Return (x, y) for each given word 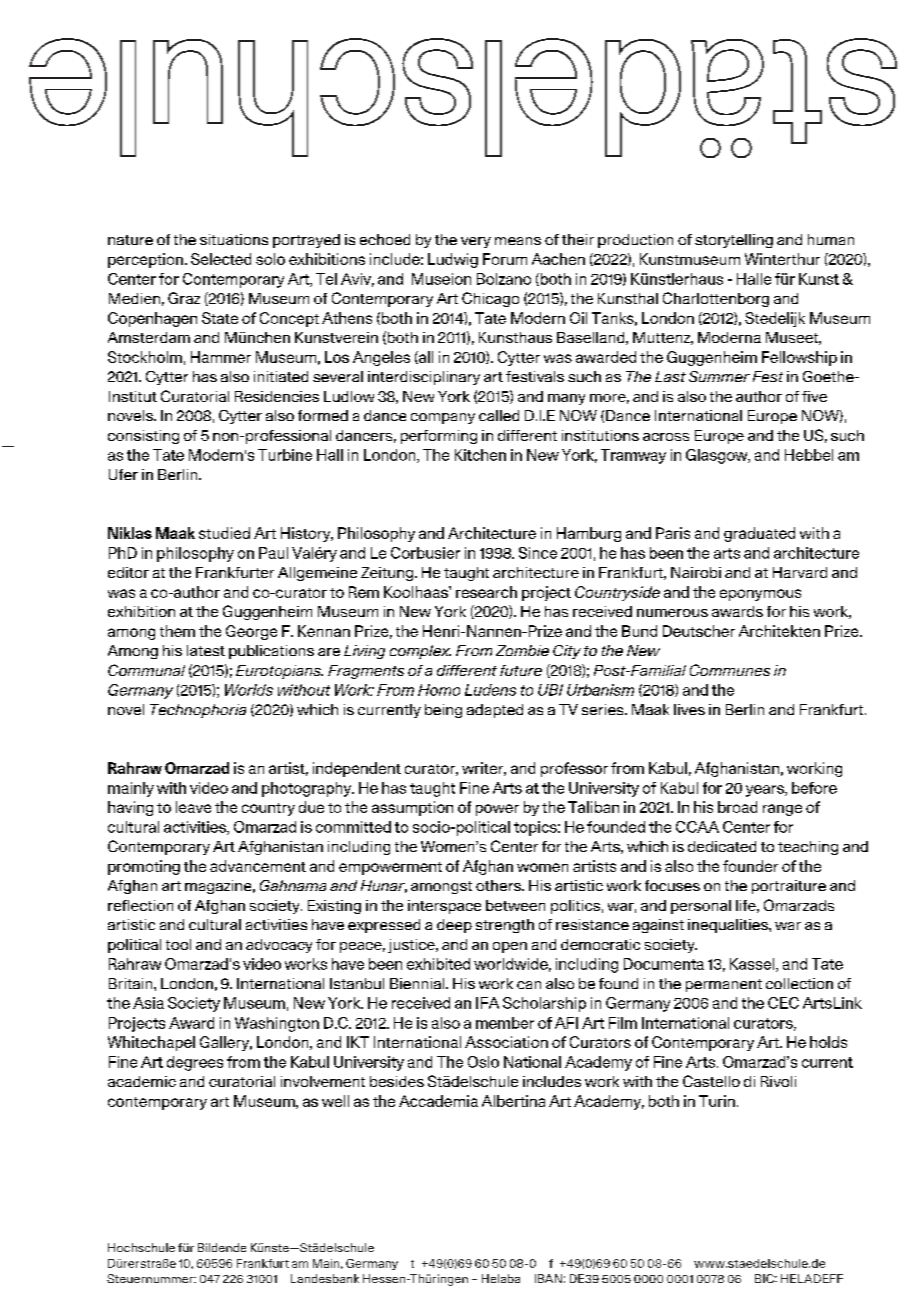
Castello (711, 1081)
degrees (195, 1063)
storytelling (734, 241)
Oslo (483, 1062)
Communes (730, 670)
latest (206, 650)
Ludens (490, 690)
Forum (505, 259)
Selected (221, 259)
